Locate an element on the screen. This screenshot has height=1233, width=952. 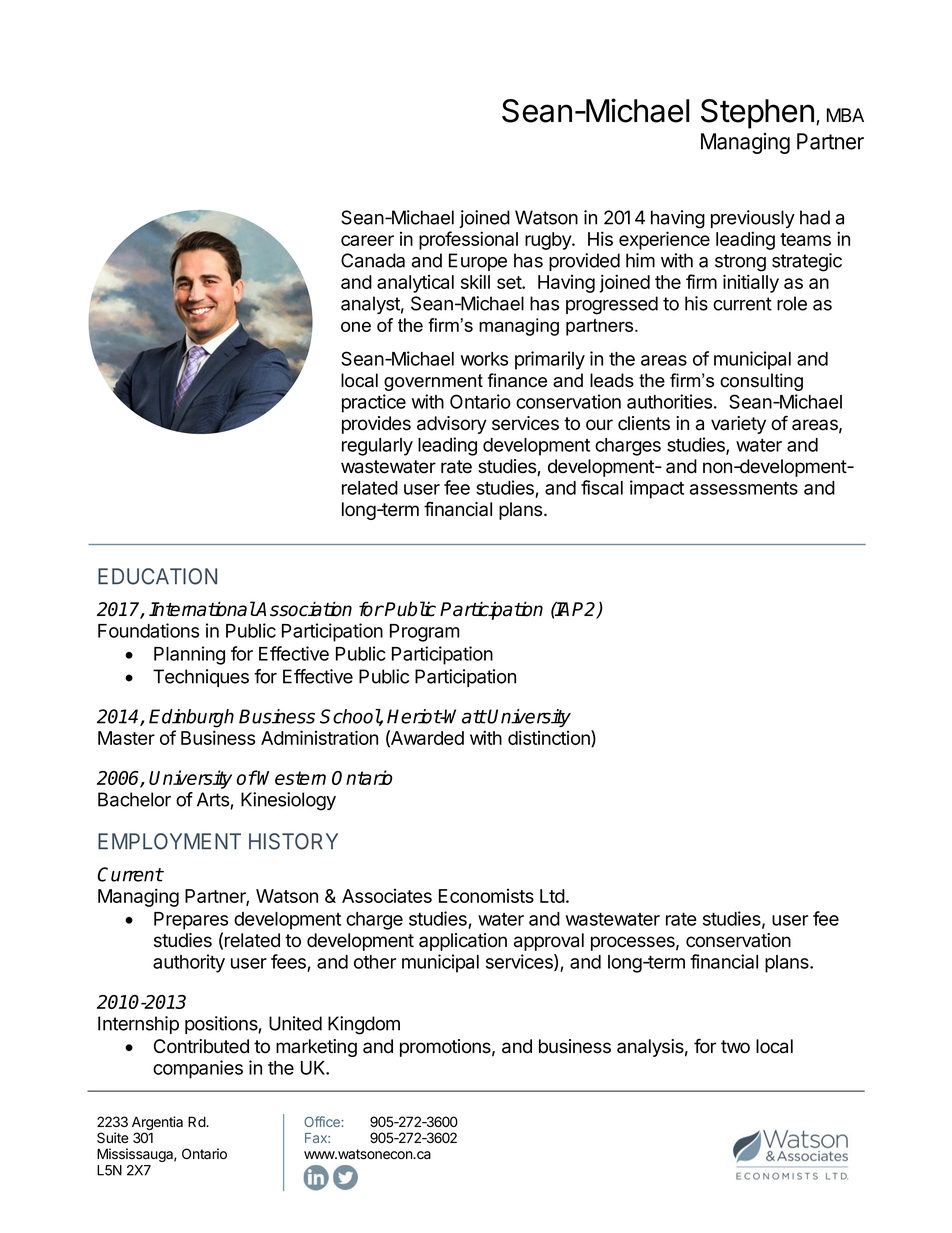
International is located at coordinates (202, 609).
